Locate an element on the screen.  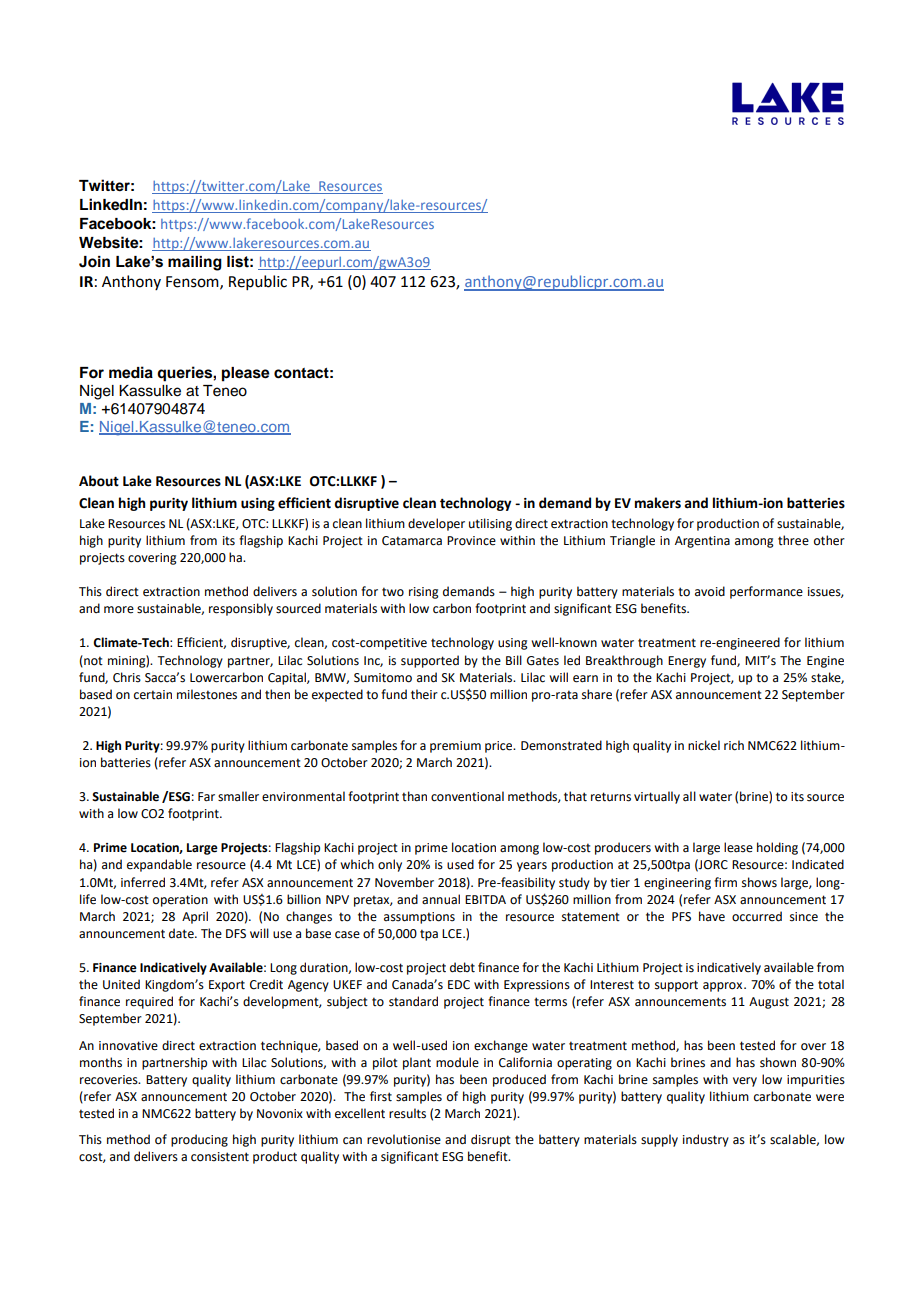
responsibly is located at coordinates (241, 609).
